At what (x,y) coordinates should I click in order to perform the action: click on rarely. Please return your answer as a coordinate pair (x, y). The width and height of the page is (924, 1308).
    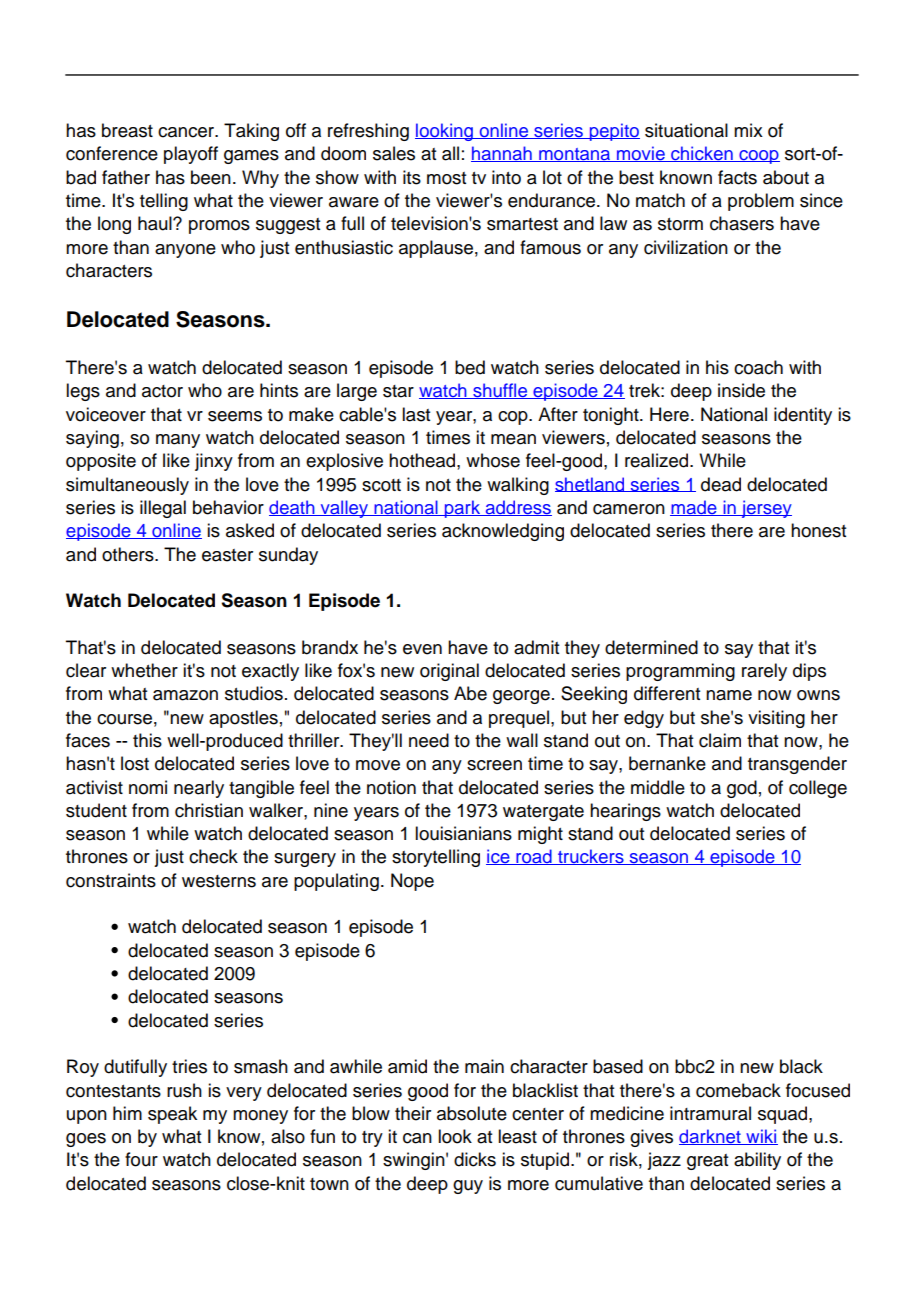
    Looking at the image, I should click on (764, 672).
